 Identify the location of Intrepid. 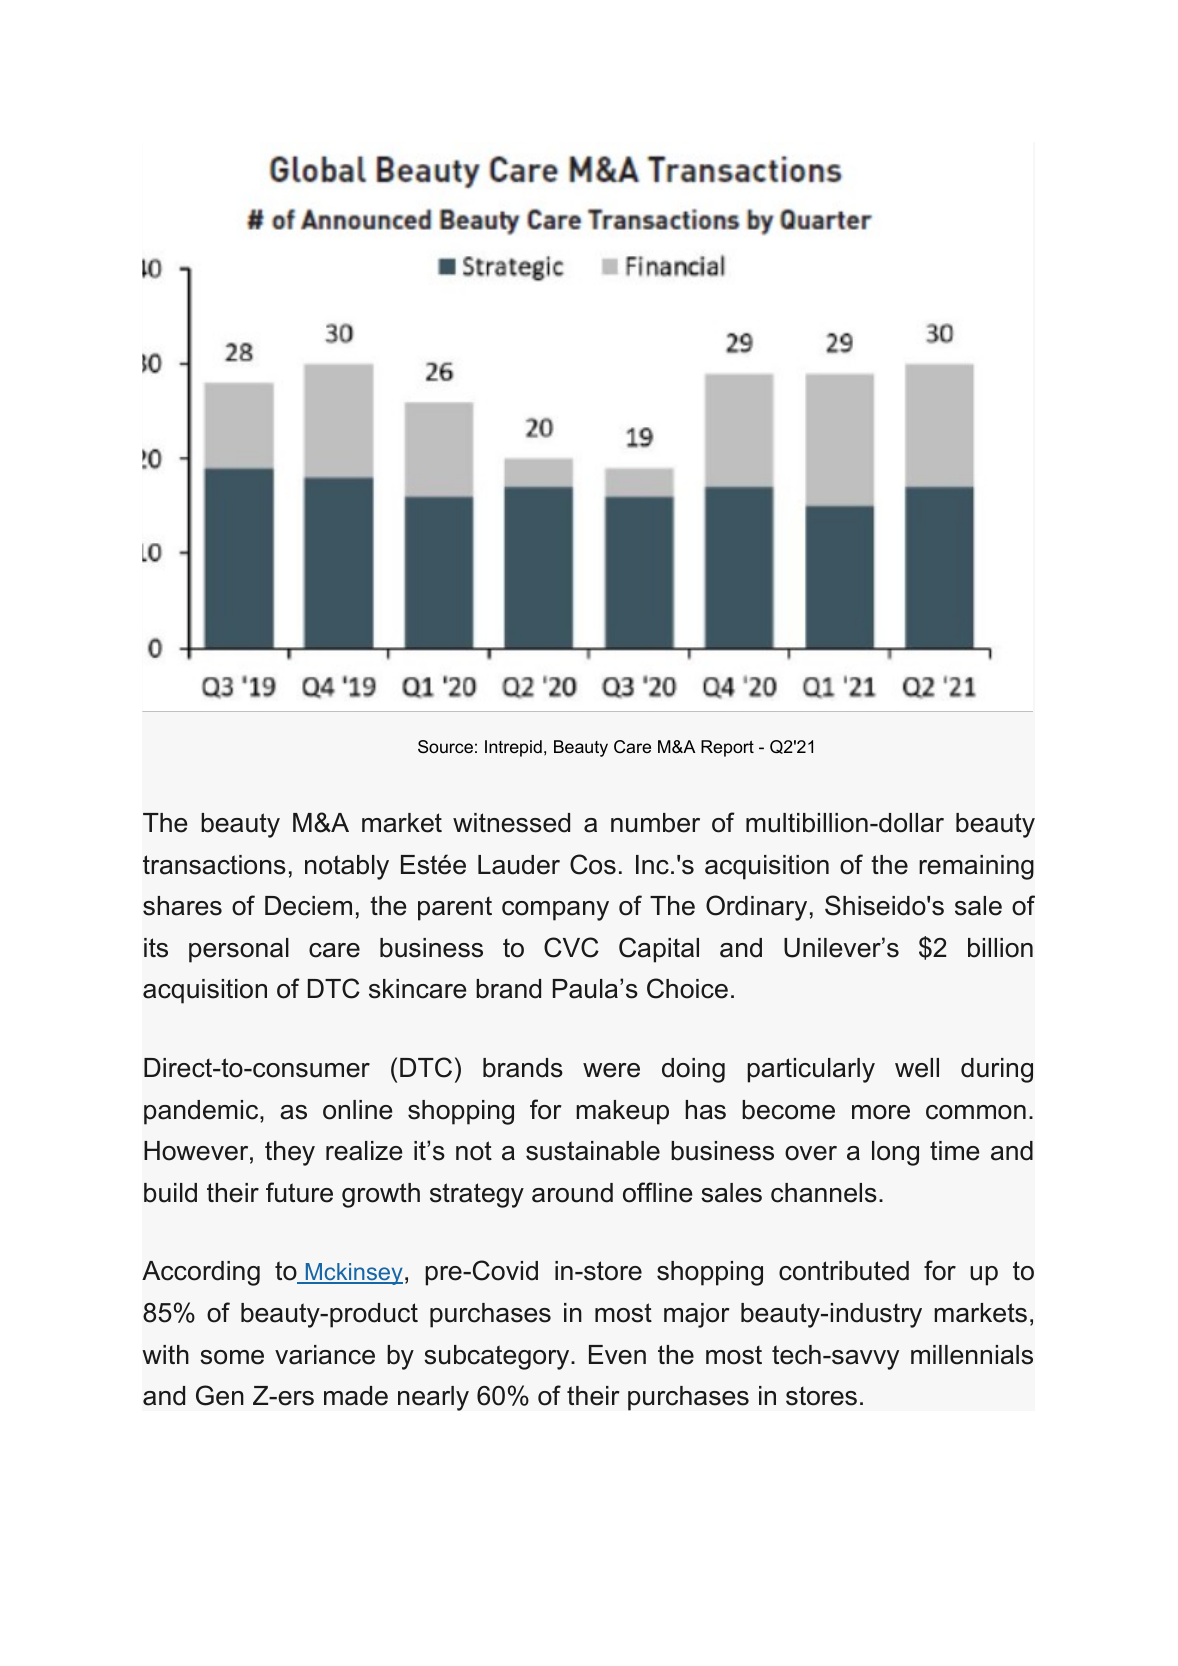
(513, 748).
